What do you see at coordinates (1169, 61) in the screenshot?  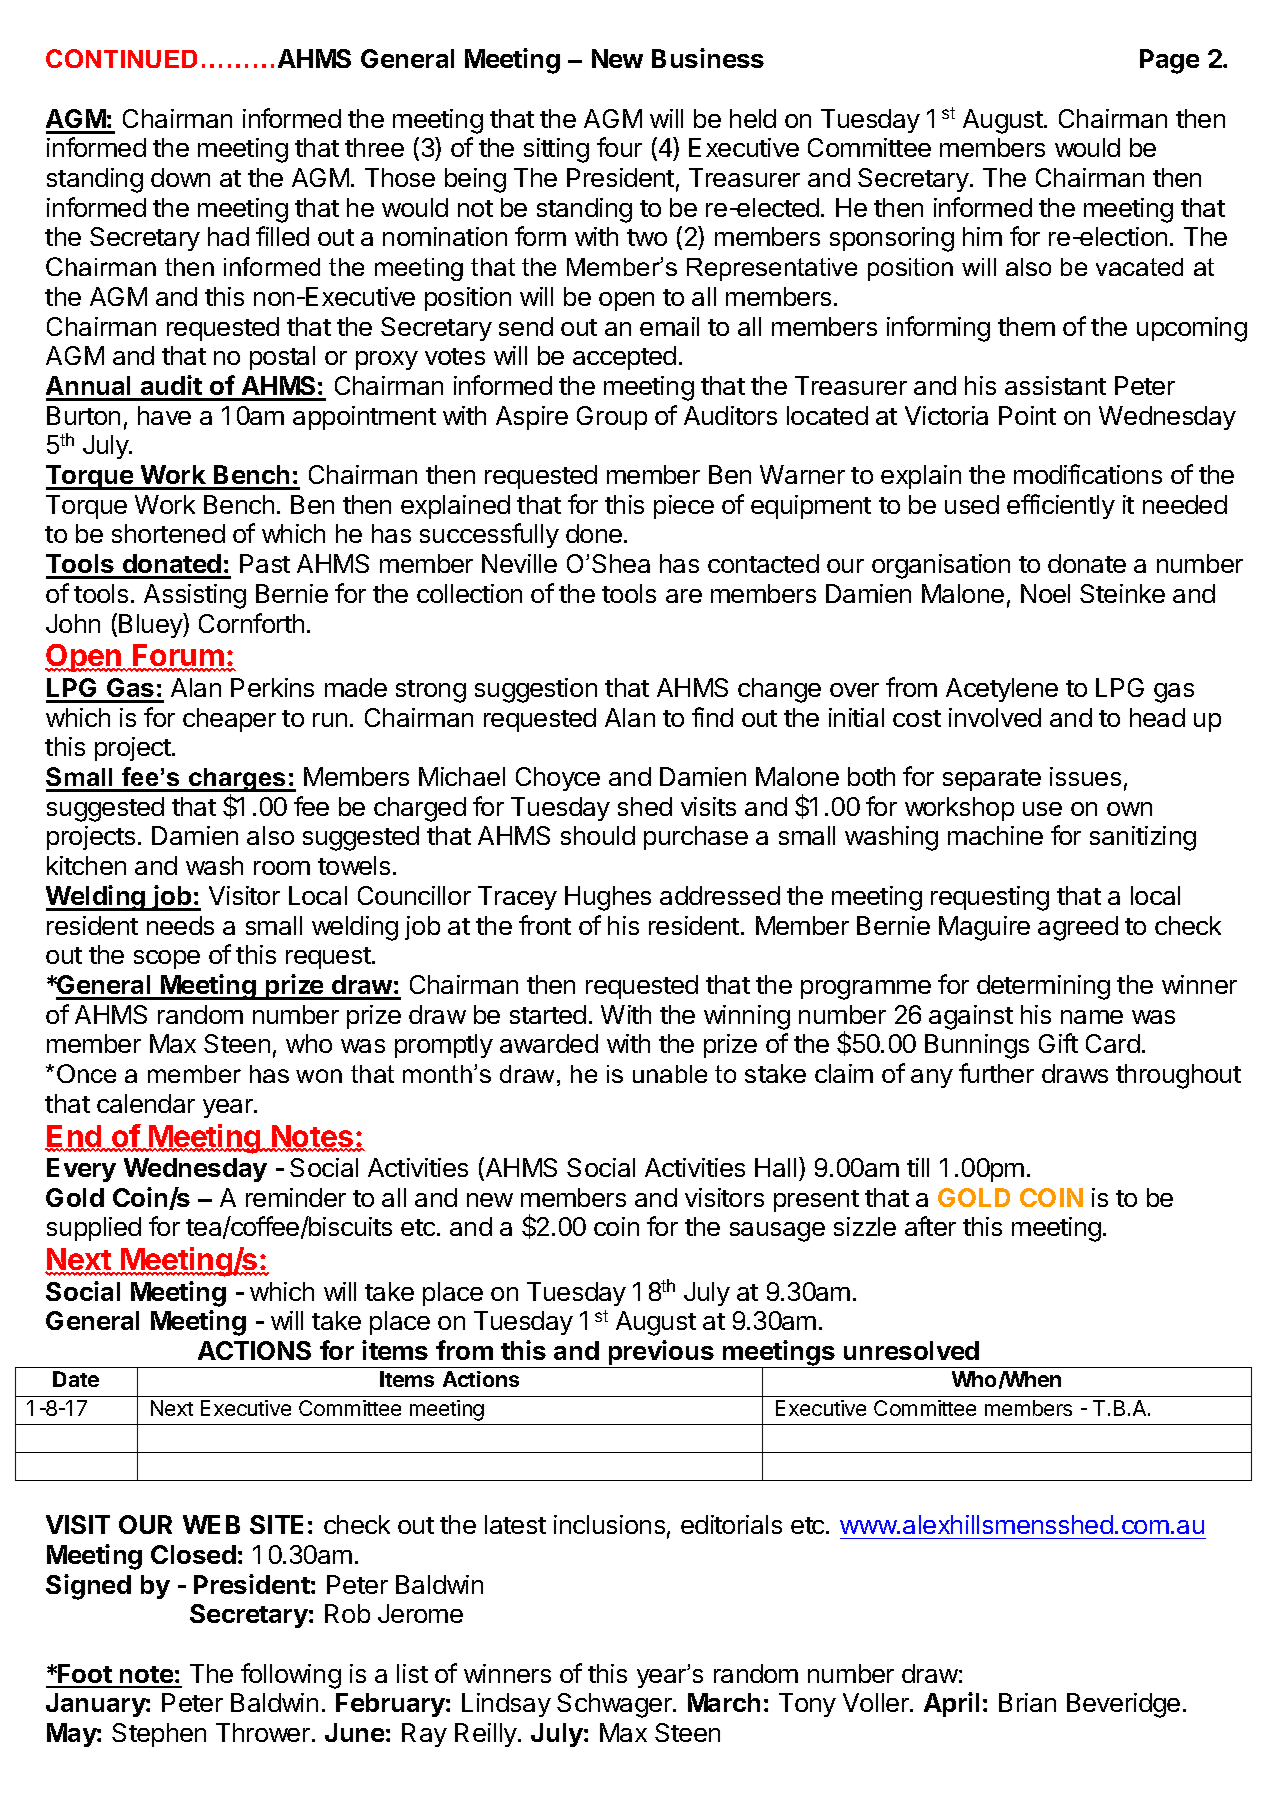 I see `Page` at bounding box center [1169, 61].
